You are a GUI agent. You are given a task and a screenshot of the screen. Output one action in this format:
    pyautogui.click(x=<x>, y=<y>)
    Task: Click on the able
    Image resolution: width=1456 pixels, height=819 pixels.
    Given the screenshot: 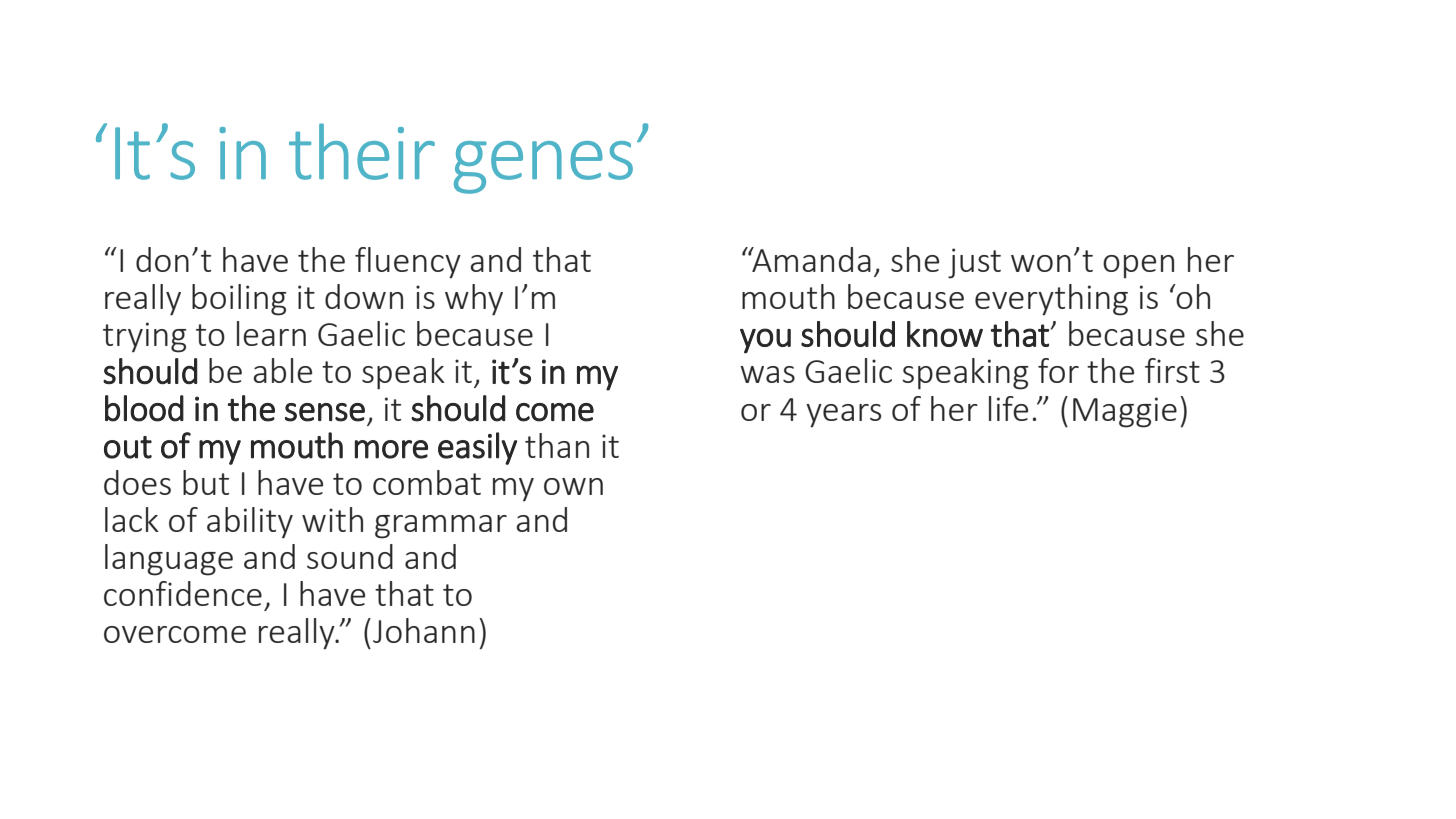 What is the action you would take?
    pyautogui.click(x=282, y=370)
